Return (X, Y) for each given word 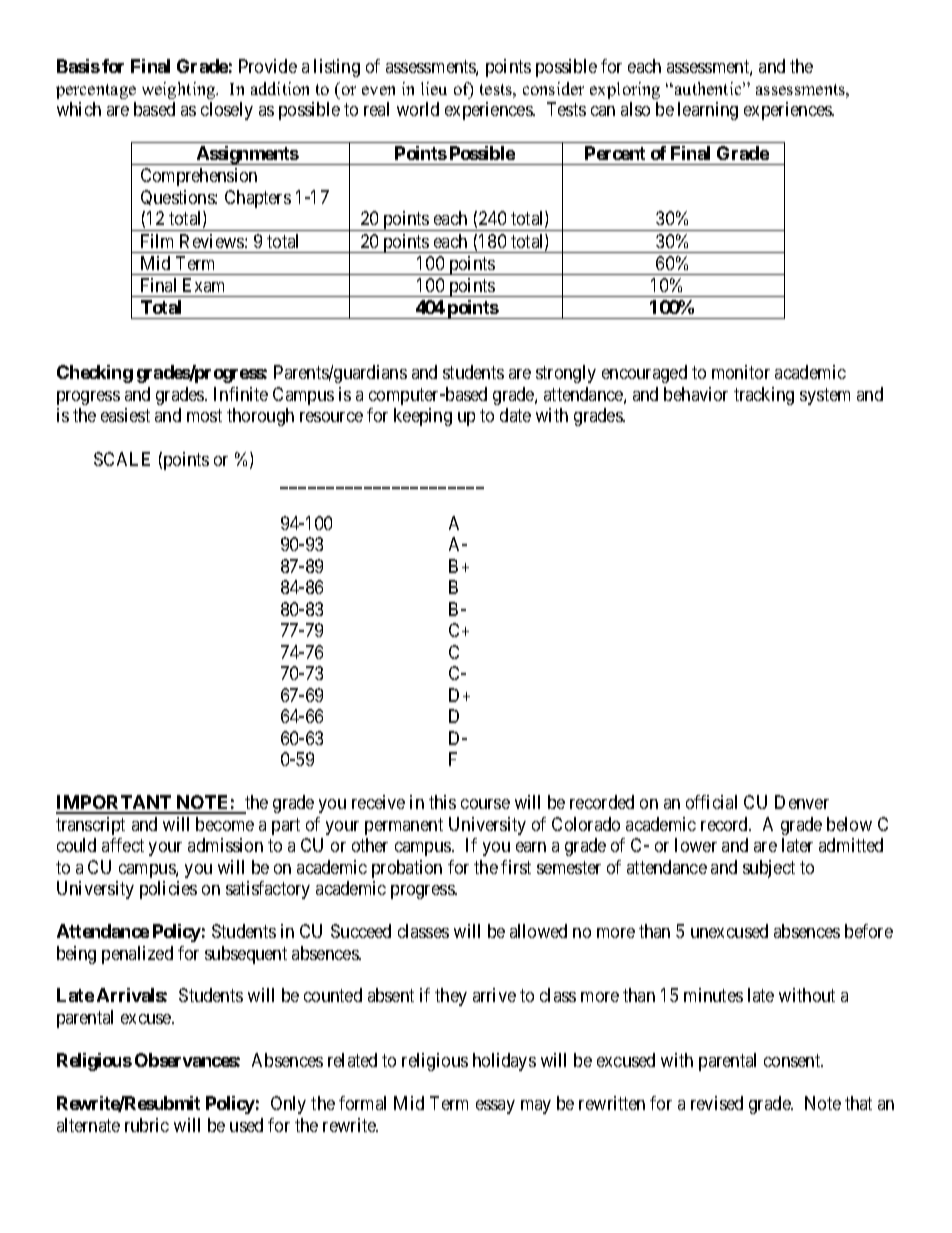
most (204, 415)
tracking (764, 396)
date (515, 415)
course (485, 804)
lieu (434, 88)
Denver (802, 802)
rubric (147, 1125)
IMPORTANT (115, 804)
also (635, 109)
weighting (180, 90)
